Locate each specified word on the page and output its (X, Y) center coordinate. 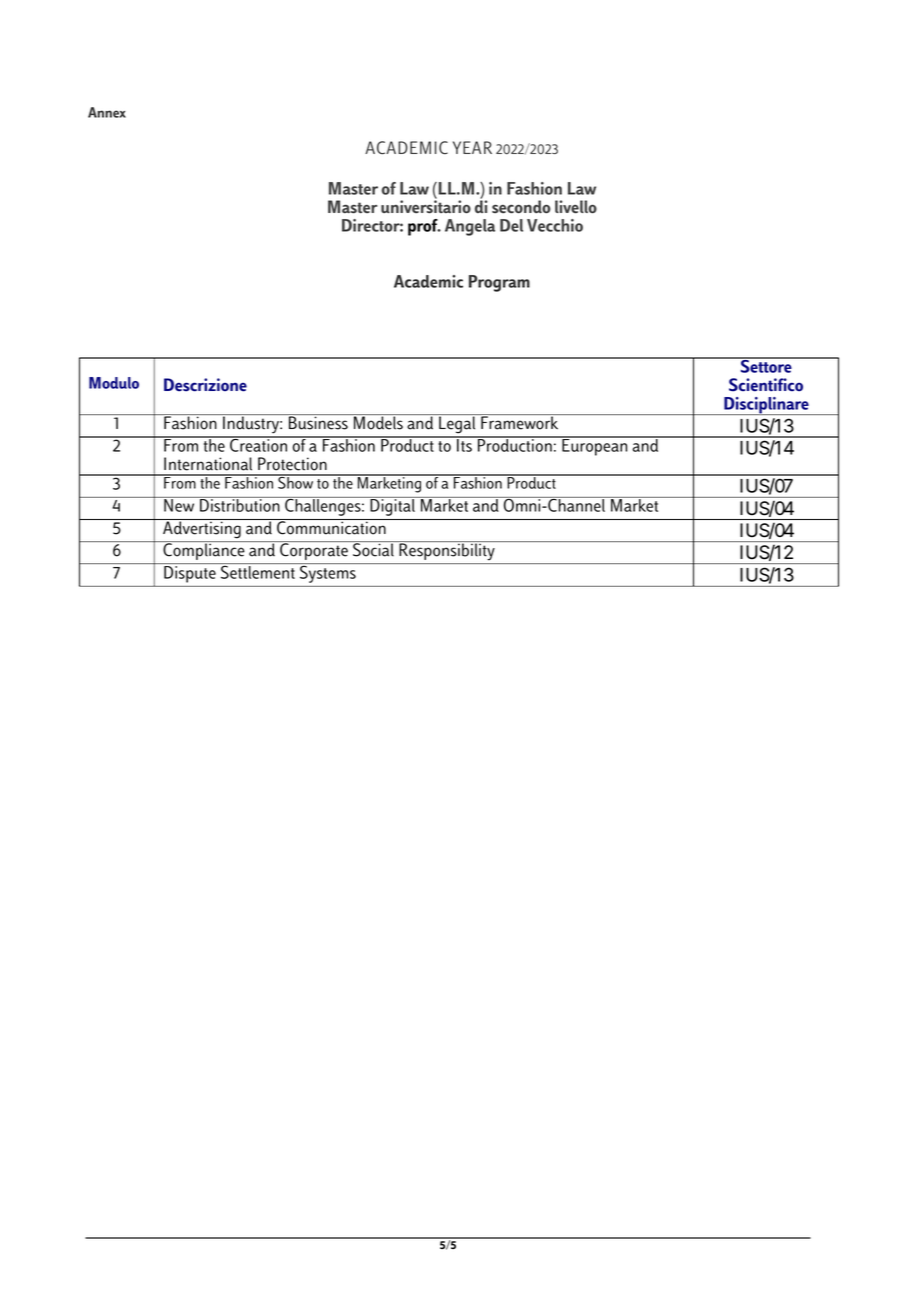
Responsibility (447, 550)
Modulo (114, 383)
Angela (470, 227)
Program (499, 283)
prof (424, 227)
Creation (259, 444)
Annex (107, 112)
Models (378, 422)
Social (373, 549)
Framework (519, 422)
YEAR (472, 147)
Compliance (204, 550)
